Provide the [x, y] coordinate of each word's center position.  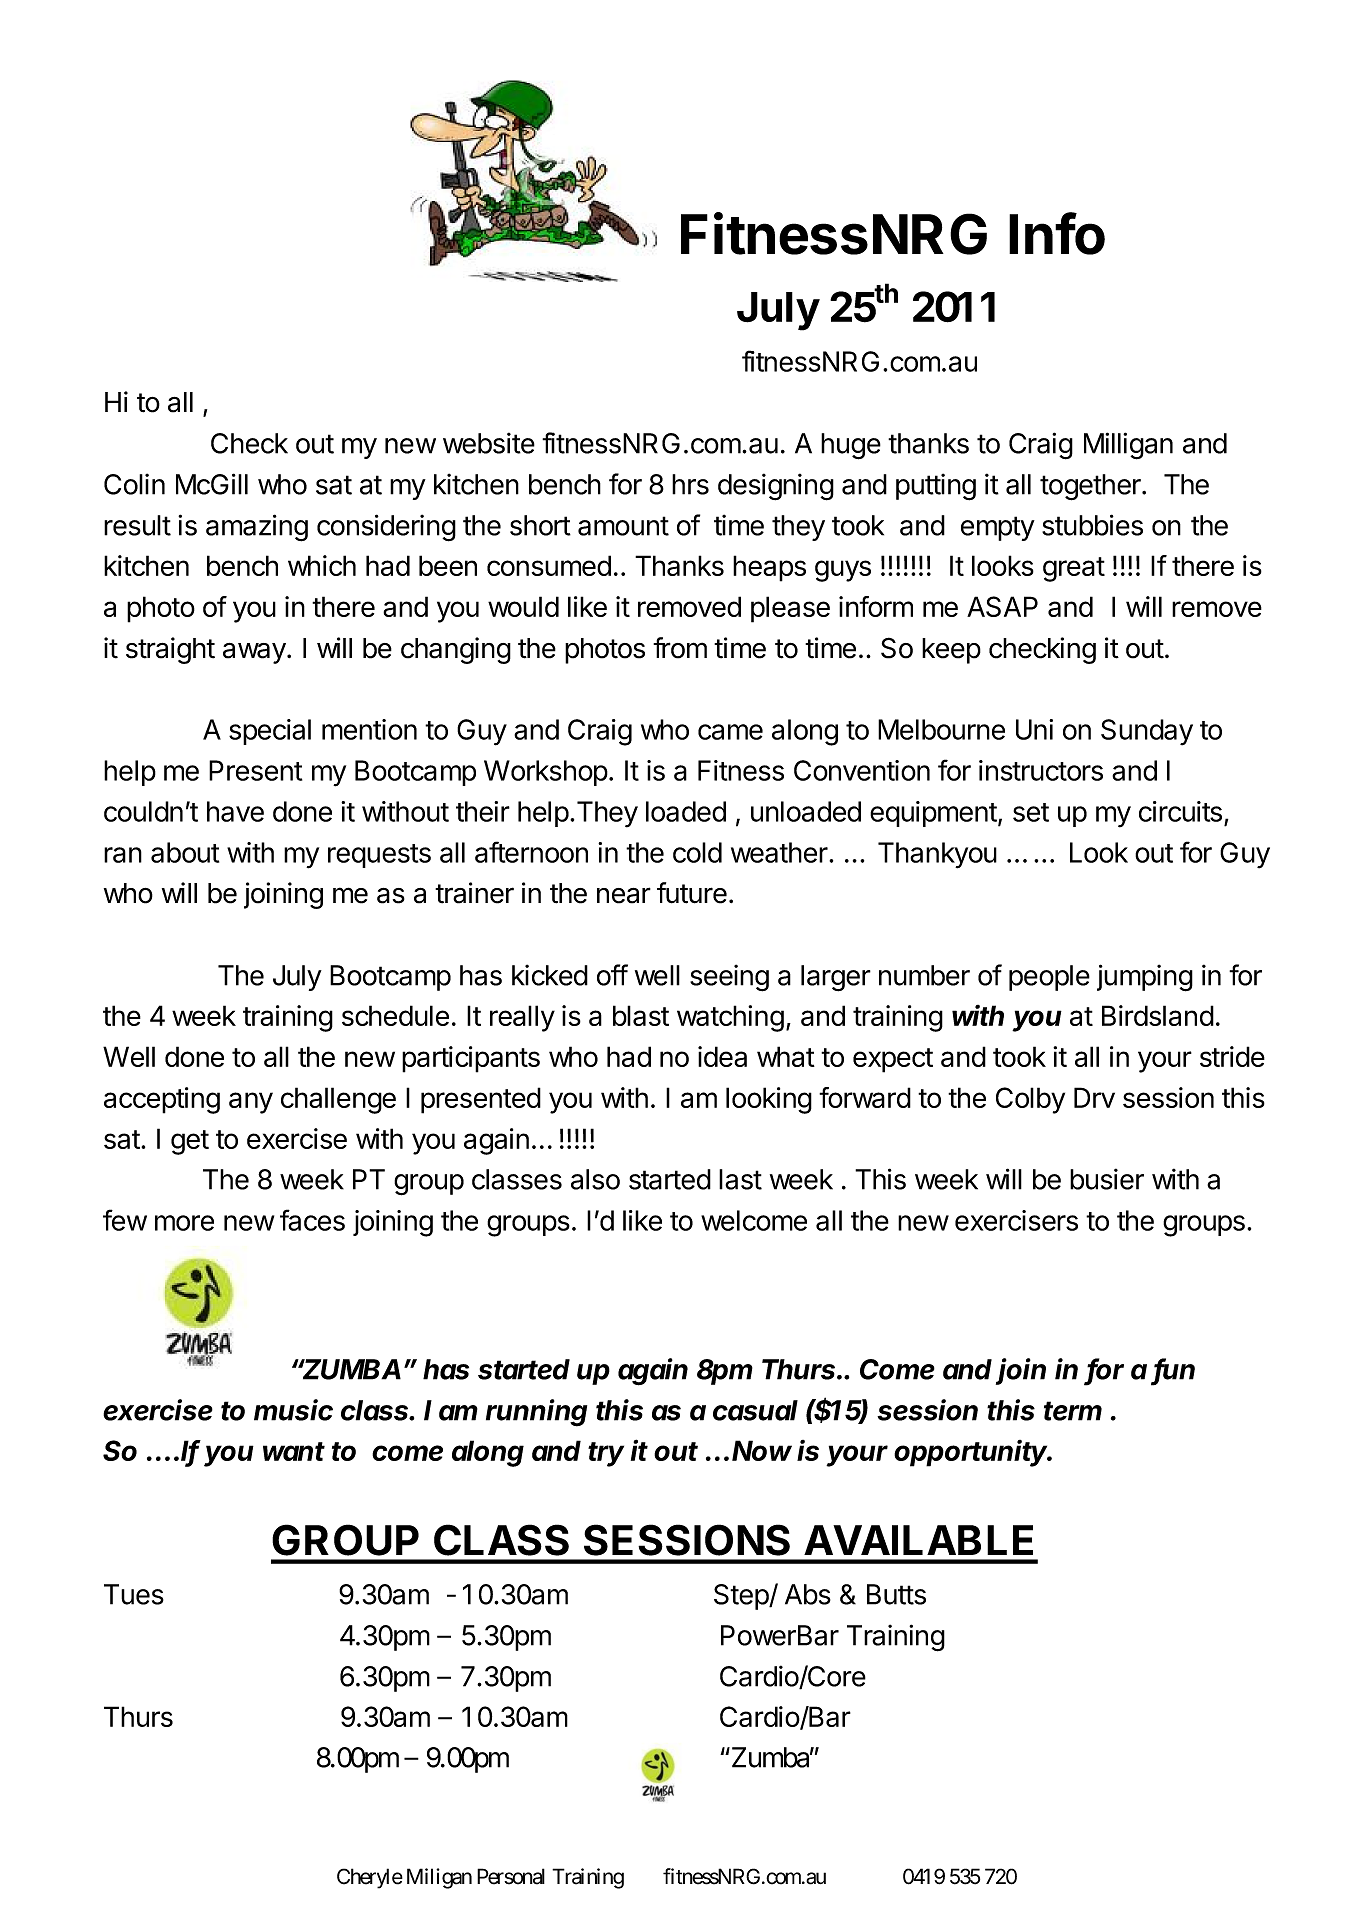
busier [1107, 1179]
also [595, 1179]
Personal [511, 1876]
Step [742, 1597]
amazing [257, 528]
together [1091, 487]
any [251, 1103]
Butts [896, 1594]
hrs [690, 484]
